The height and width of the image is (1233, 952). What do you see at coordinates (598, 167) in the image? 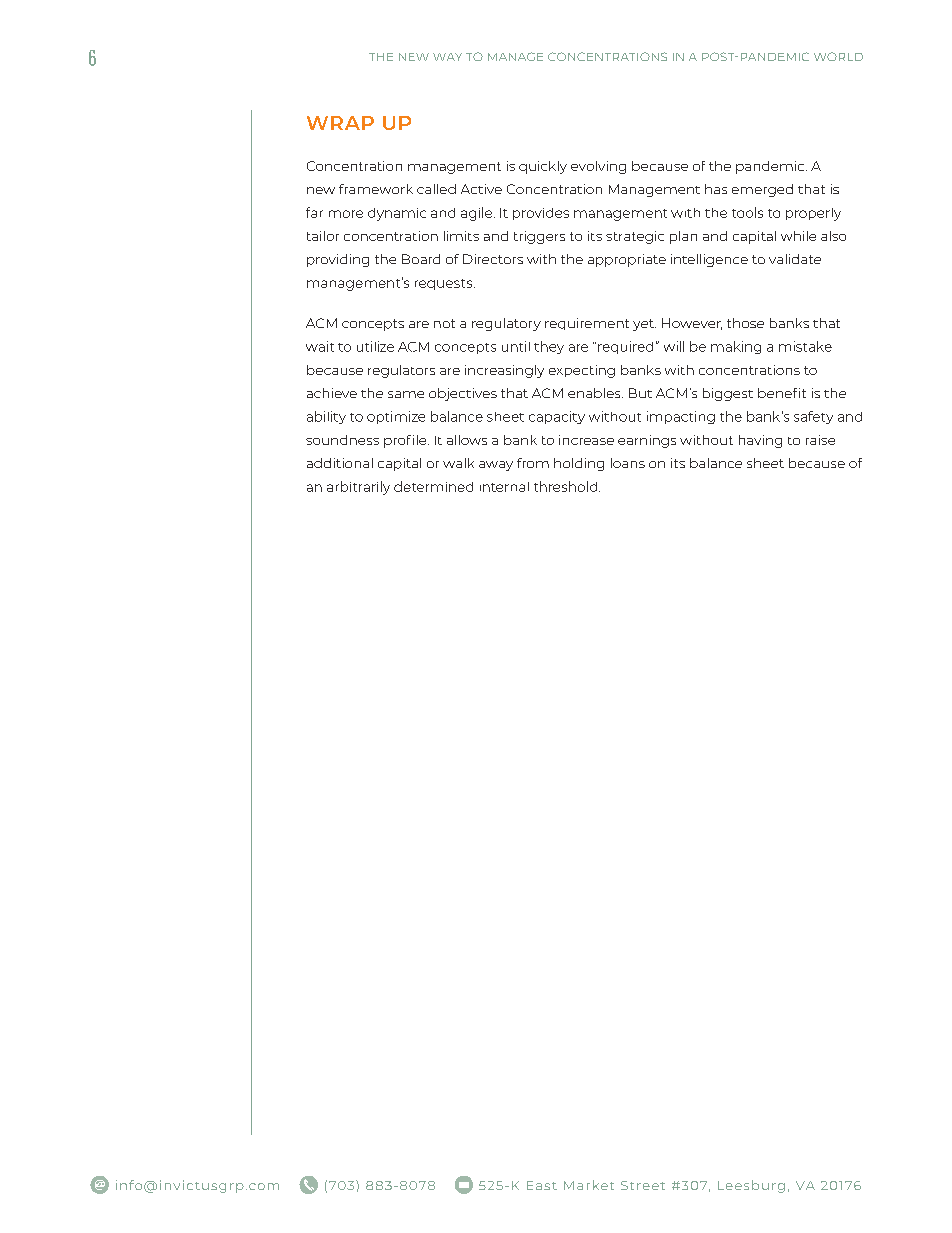
I see `evolving` at bounding box center [598, 167].
